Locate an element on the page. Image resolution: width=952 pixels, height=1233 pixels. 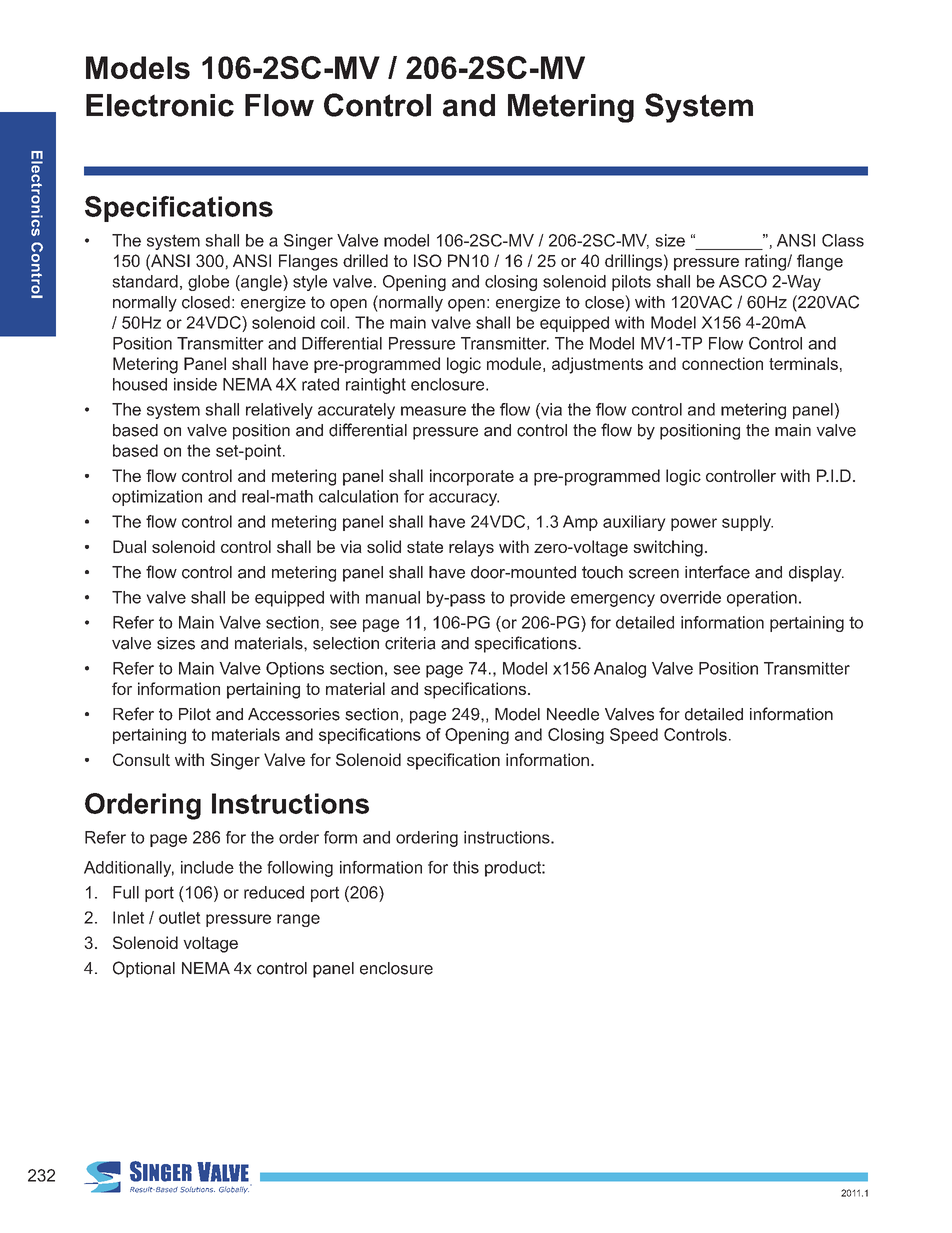
operation is located at coordinates (762, 599).
